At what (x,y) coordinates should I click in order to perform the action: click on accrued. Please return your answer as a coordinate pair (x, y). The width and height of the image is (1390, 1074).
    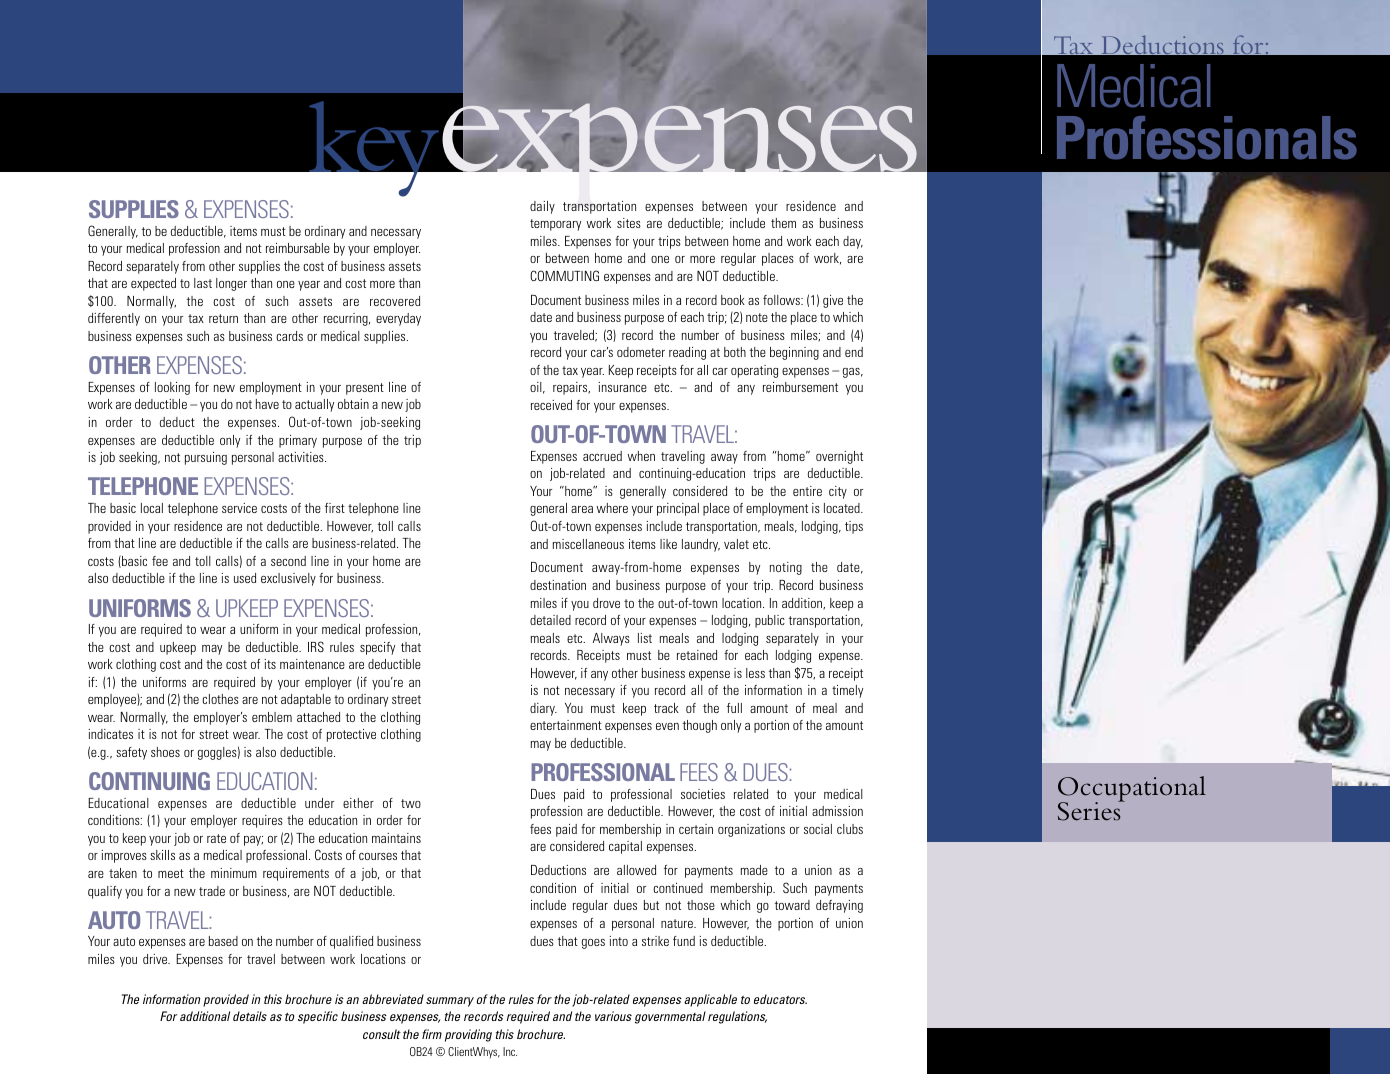
    Looking at the image, I should click on (602, 456).
